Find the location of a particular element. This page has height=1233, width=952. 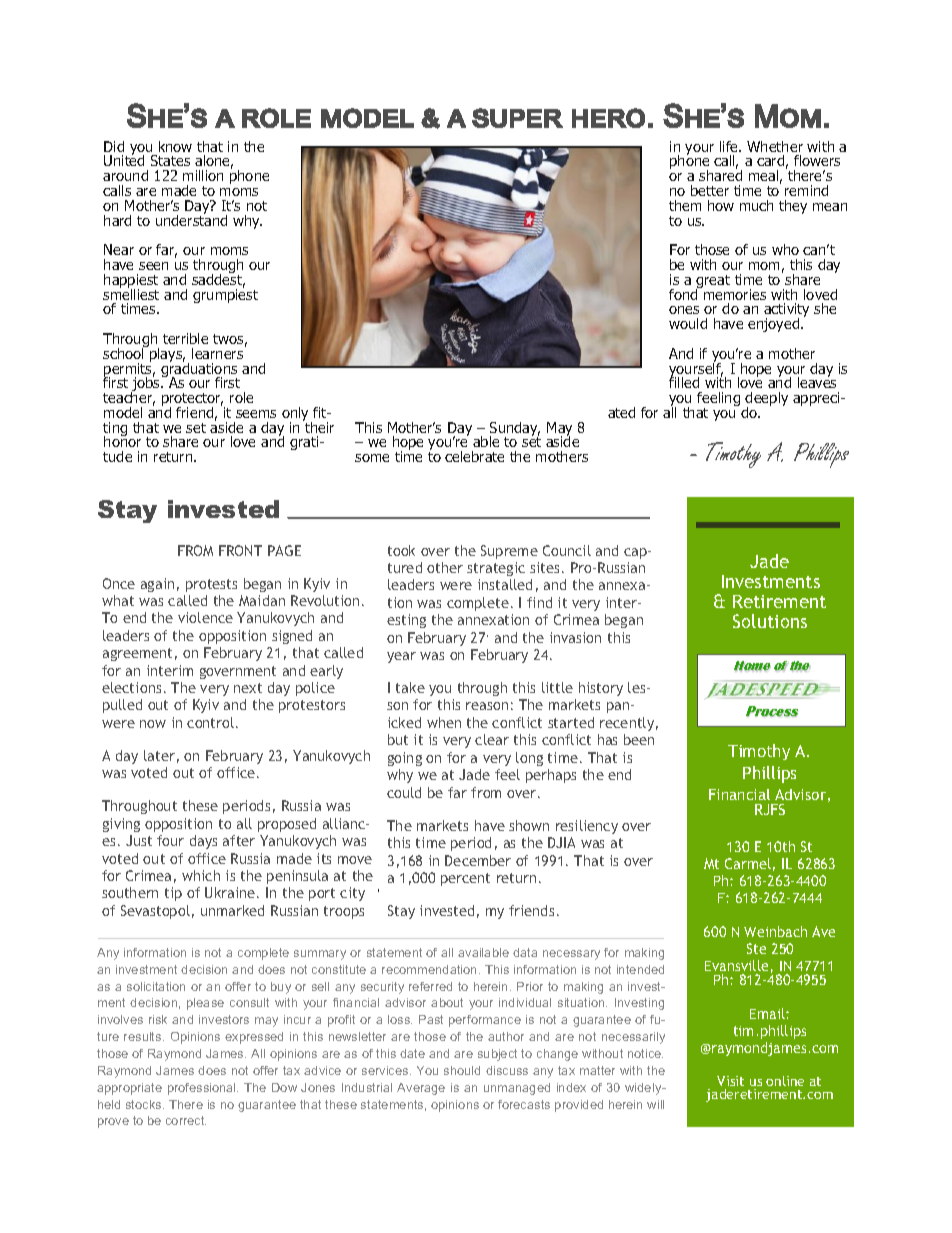

violence is located at coordinates (205, 617).
